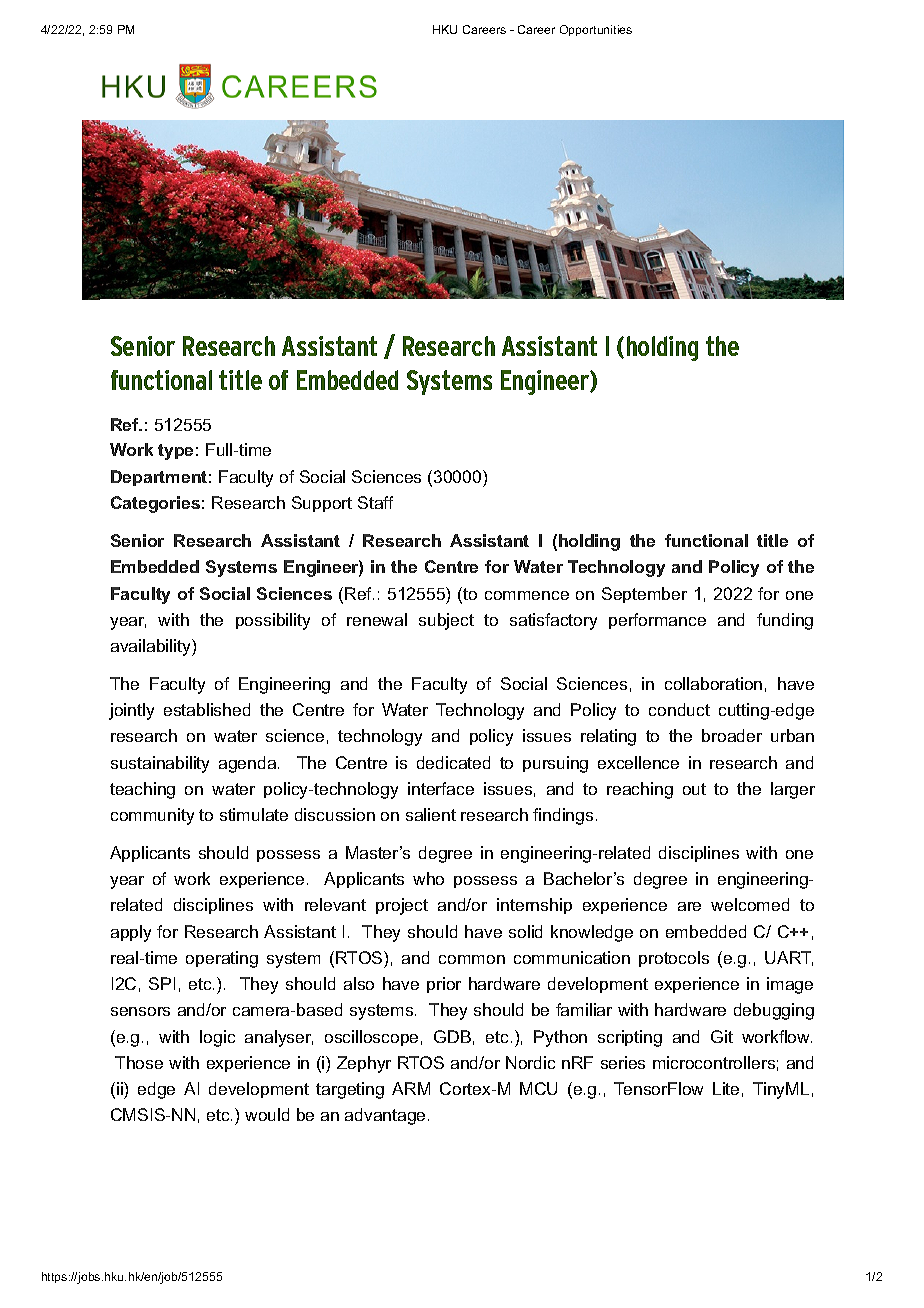 The image size is (924, 1308). Describe the element at coordinates (411, 1088) in the page. I see `ARM` at that location.
